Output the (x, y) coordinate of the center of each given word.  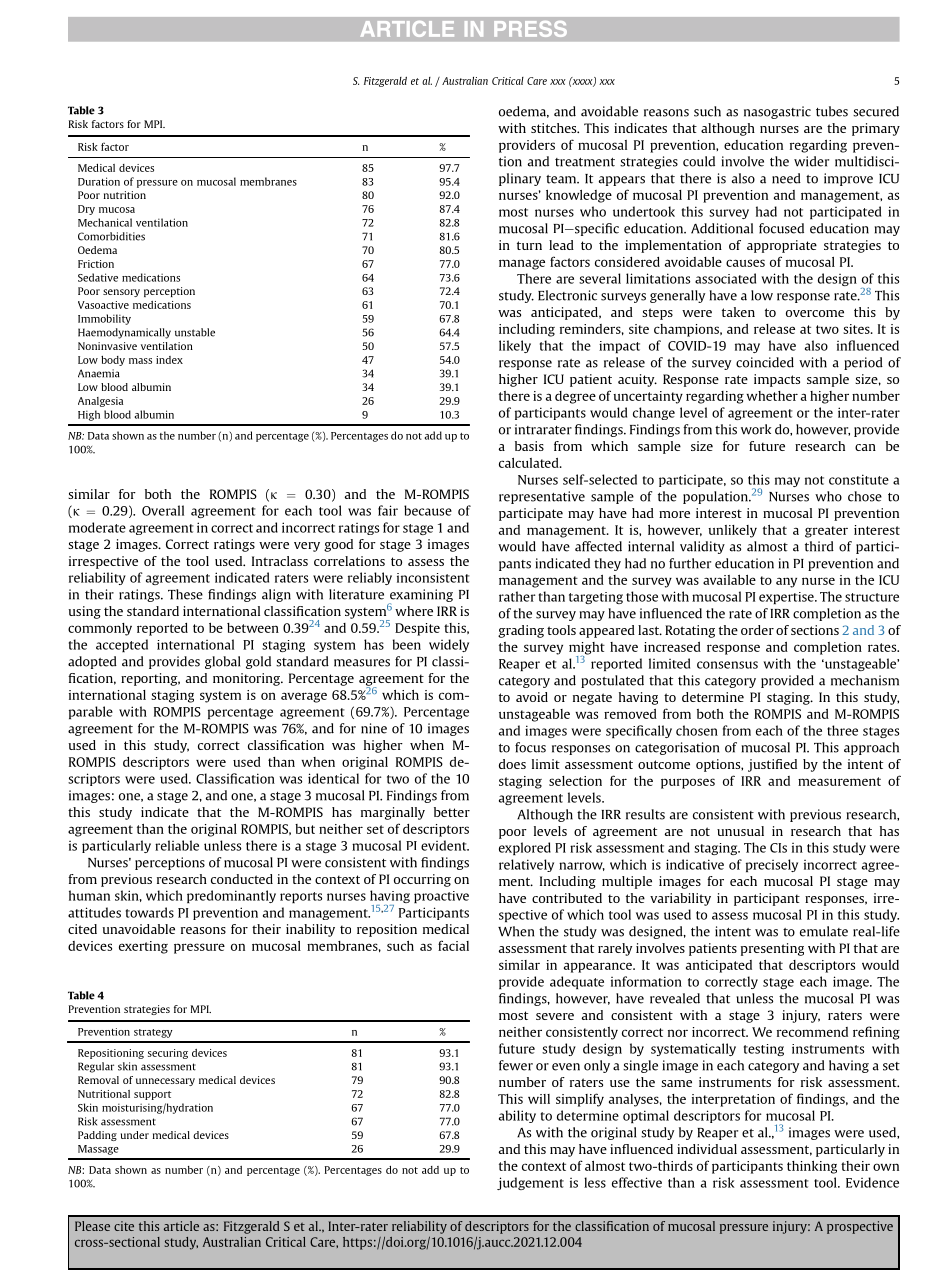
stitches (555, 128)
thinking (812, 1167)
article (181, 1226)
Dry (86, 210)
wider (811, 161)
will (539, 1099)
